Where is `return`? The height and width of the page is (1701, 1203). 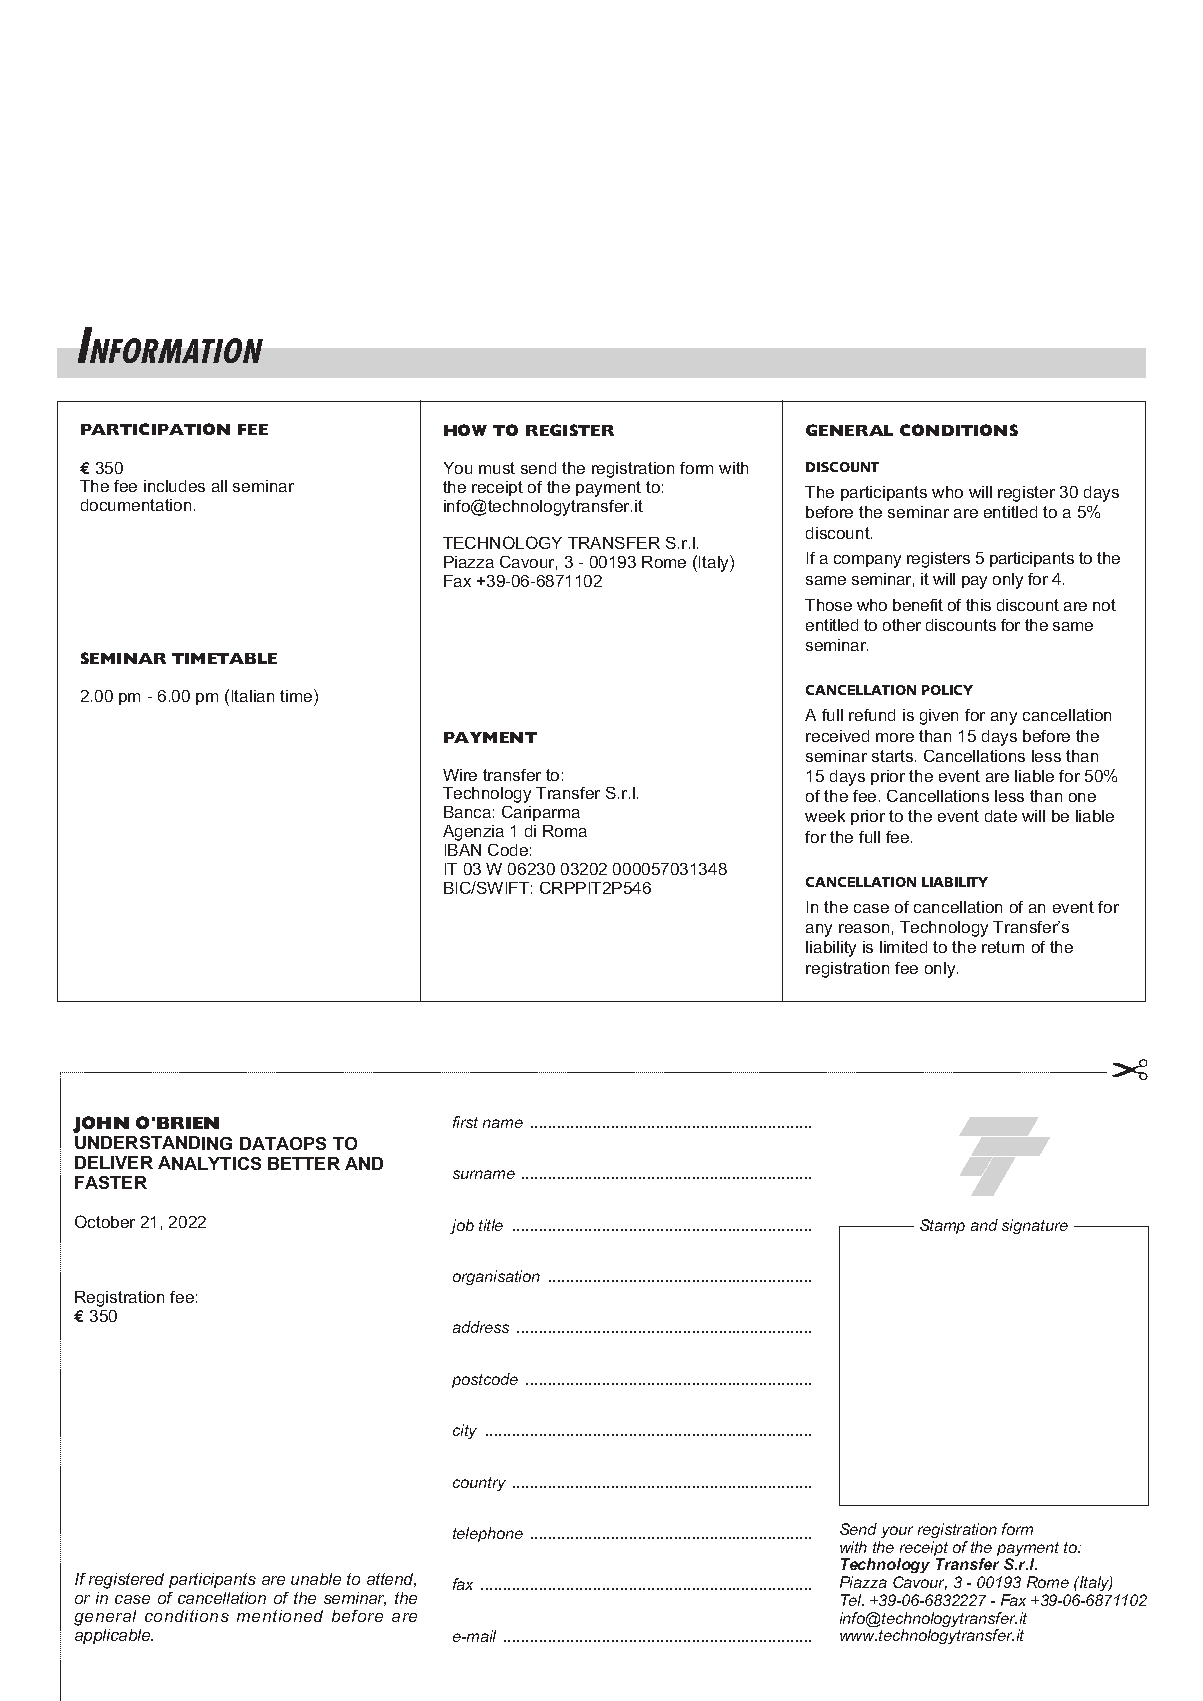
return is located at coordinates (1003, 947).
